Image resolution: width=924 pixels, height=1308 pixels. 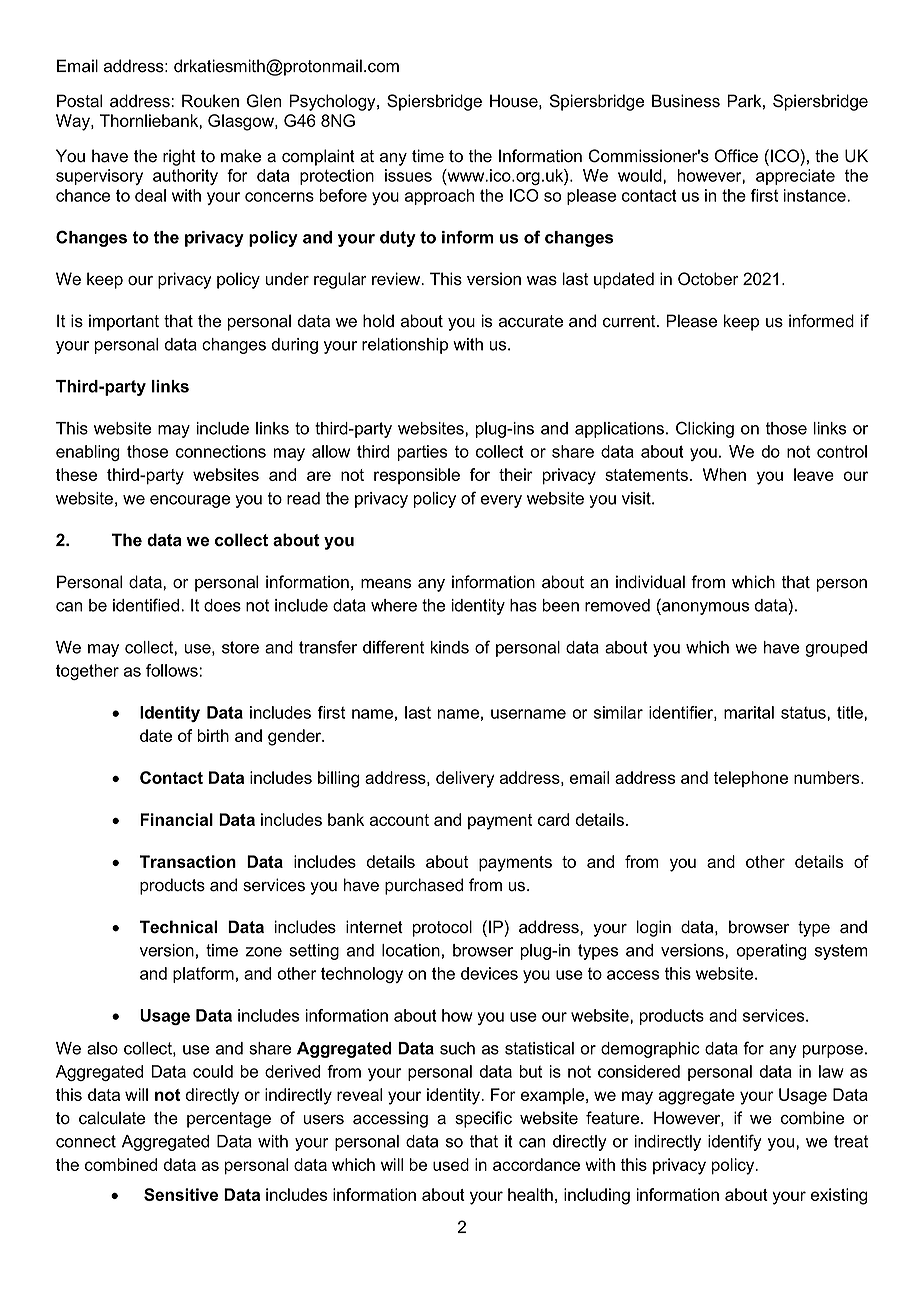 I want to click on anonymous, so click(x=704, y=608).
